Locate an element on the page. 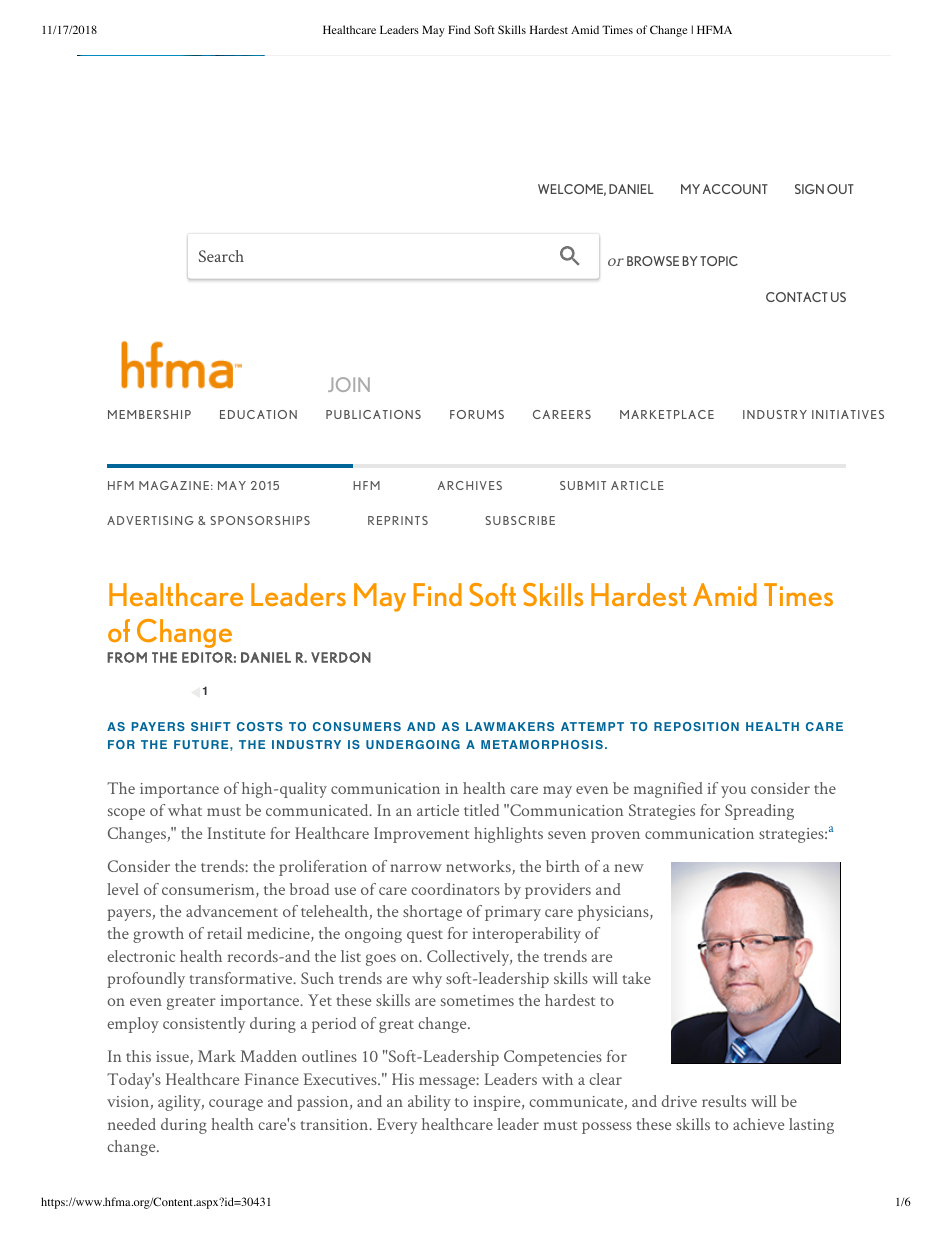  EDUCATION is located at coordinates (258, 414).
